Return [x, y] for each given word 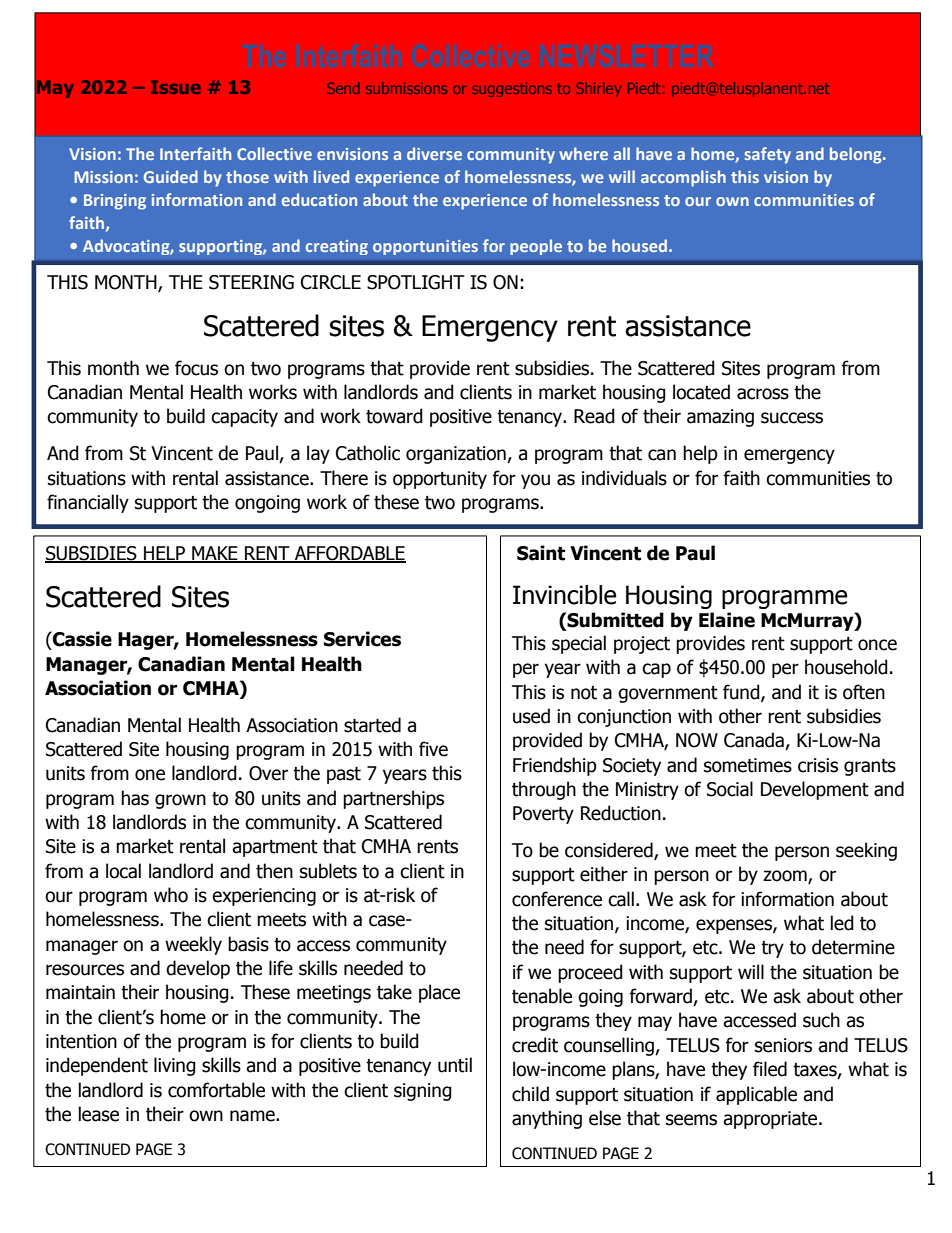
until [455, 1065]
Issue [176, 87]
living [175, 1066]
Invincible [565, 595]
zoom [786, 877]
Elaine [727, 620]
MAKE [215, 554]
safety [768, 155]
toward [394, 416]
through [544, 790]
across [763, 394]
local [123, 871]
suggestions [512, 90]
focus [196, 368]
